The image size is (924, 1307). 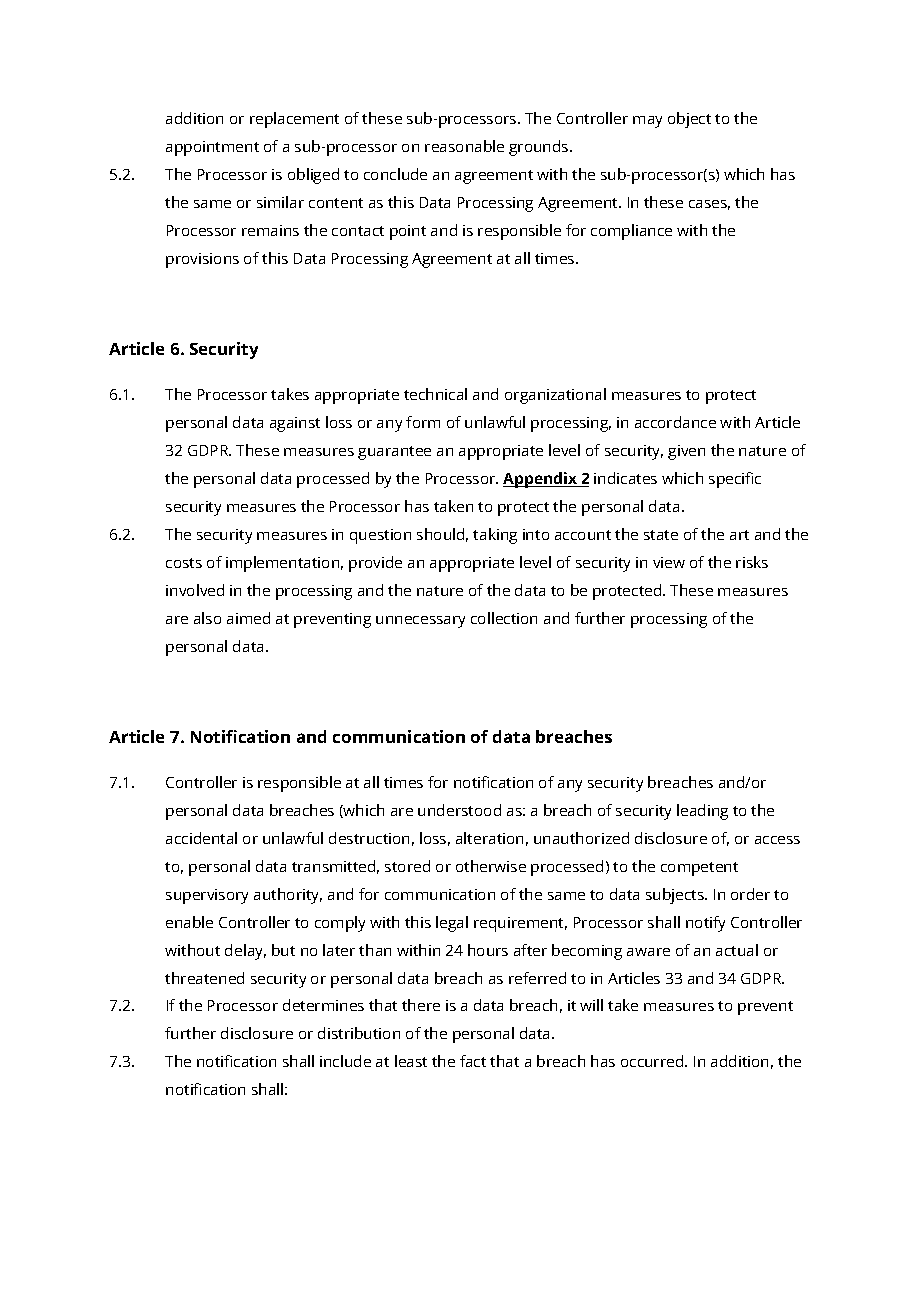 I want to click on replacement, so click(x=294, y=120).
